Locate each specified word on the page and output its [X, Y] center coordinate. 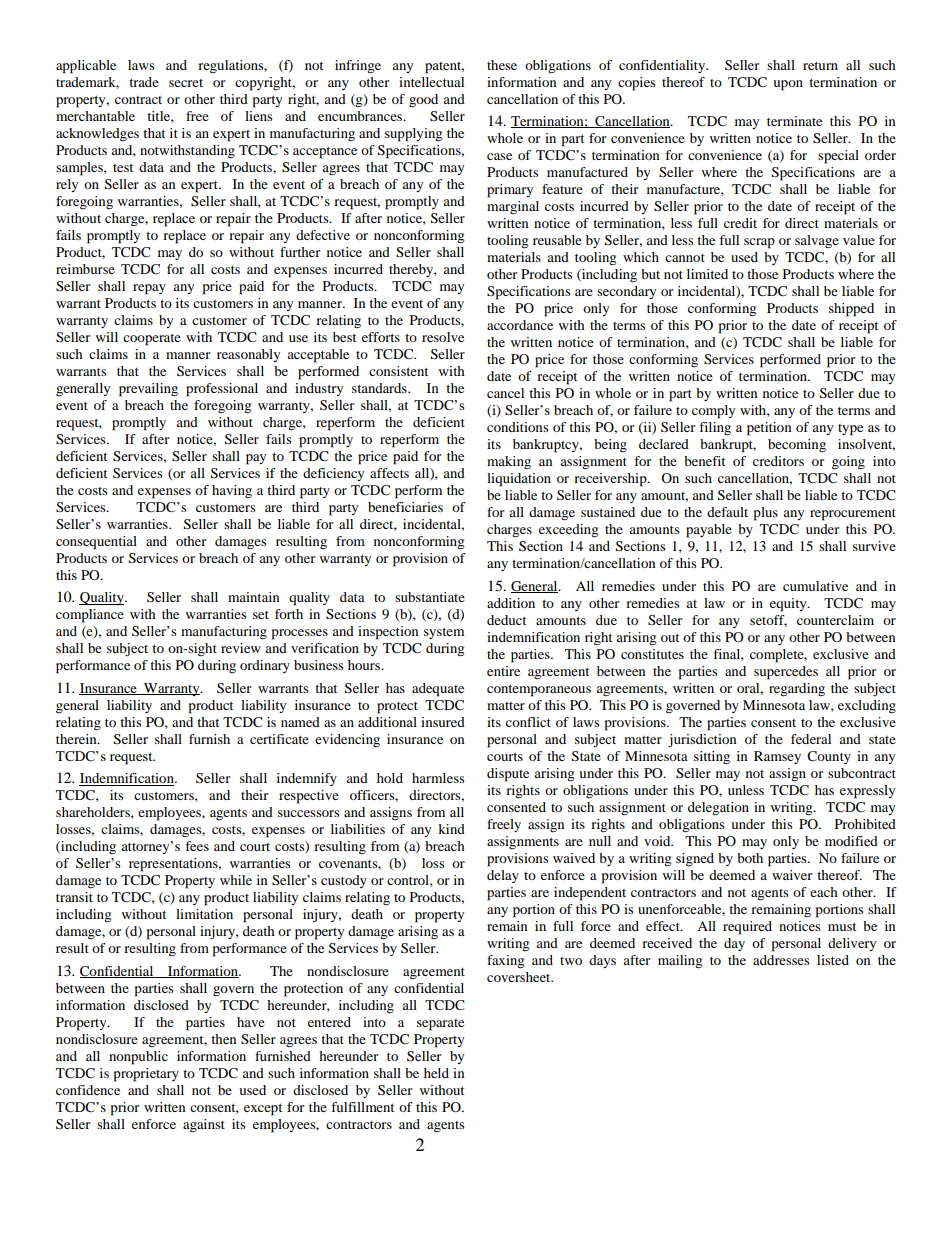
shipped [851, 310]
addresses [781, 960]
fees [197, 846]
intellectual [431, 82]
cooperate [152, 340]
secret [186, 83]
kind [451, 829]
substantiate [430, 597]
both [750, 858]
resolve [443, 337]
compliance [90, 616]
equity [789, 605]
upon [788, 85]
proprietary [146, 1075]
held [436, 1073]
